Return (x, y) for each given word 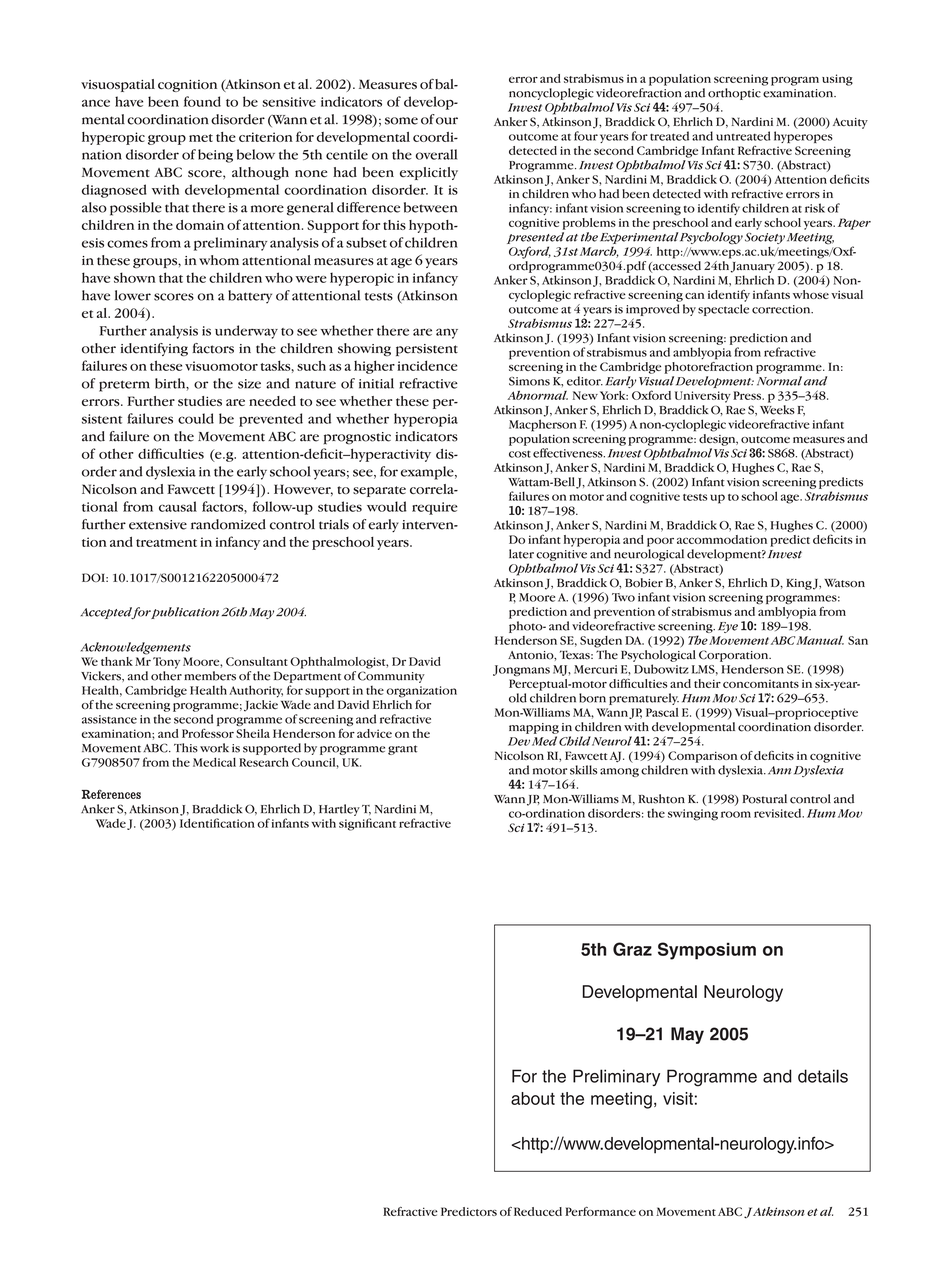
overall (436, 154)
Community (391, 677)
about (533, 1098)
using (837, 80)
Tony (166, 663)
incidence (427, 365)
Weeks (777, 410)
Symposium (707, 951)
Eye (728, 627)
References (111, 794)
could (196, 418)
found (202, 101)
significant (367, 824)
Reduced (538, 1211)
